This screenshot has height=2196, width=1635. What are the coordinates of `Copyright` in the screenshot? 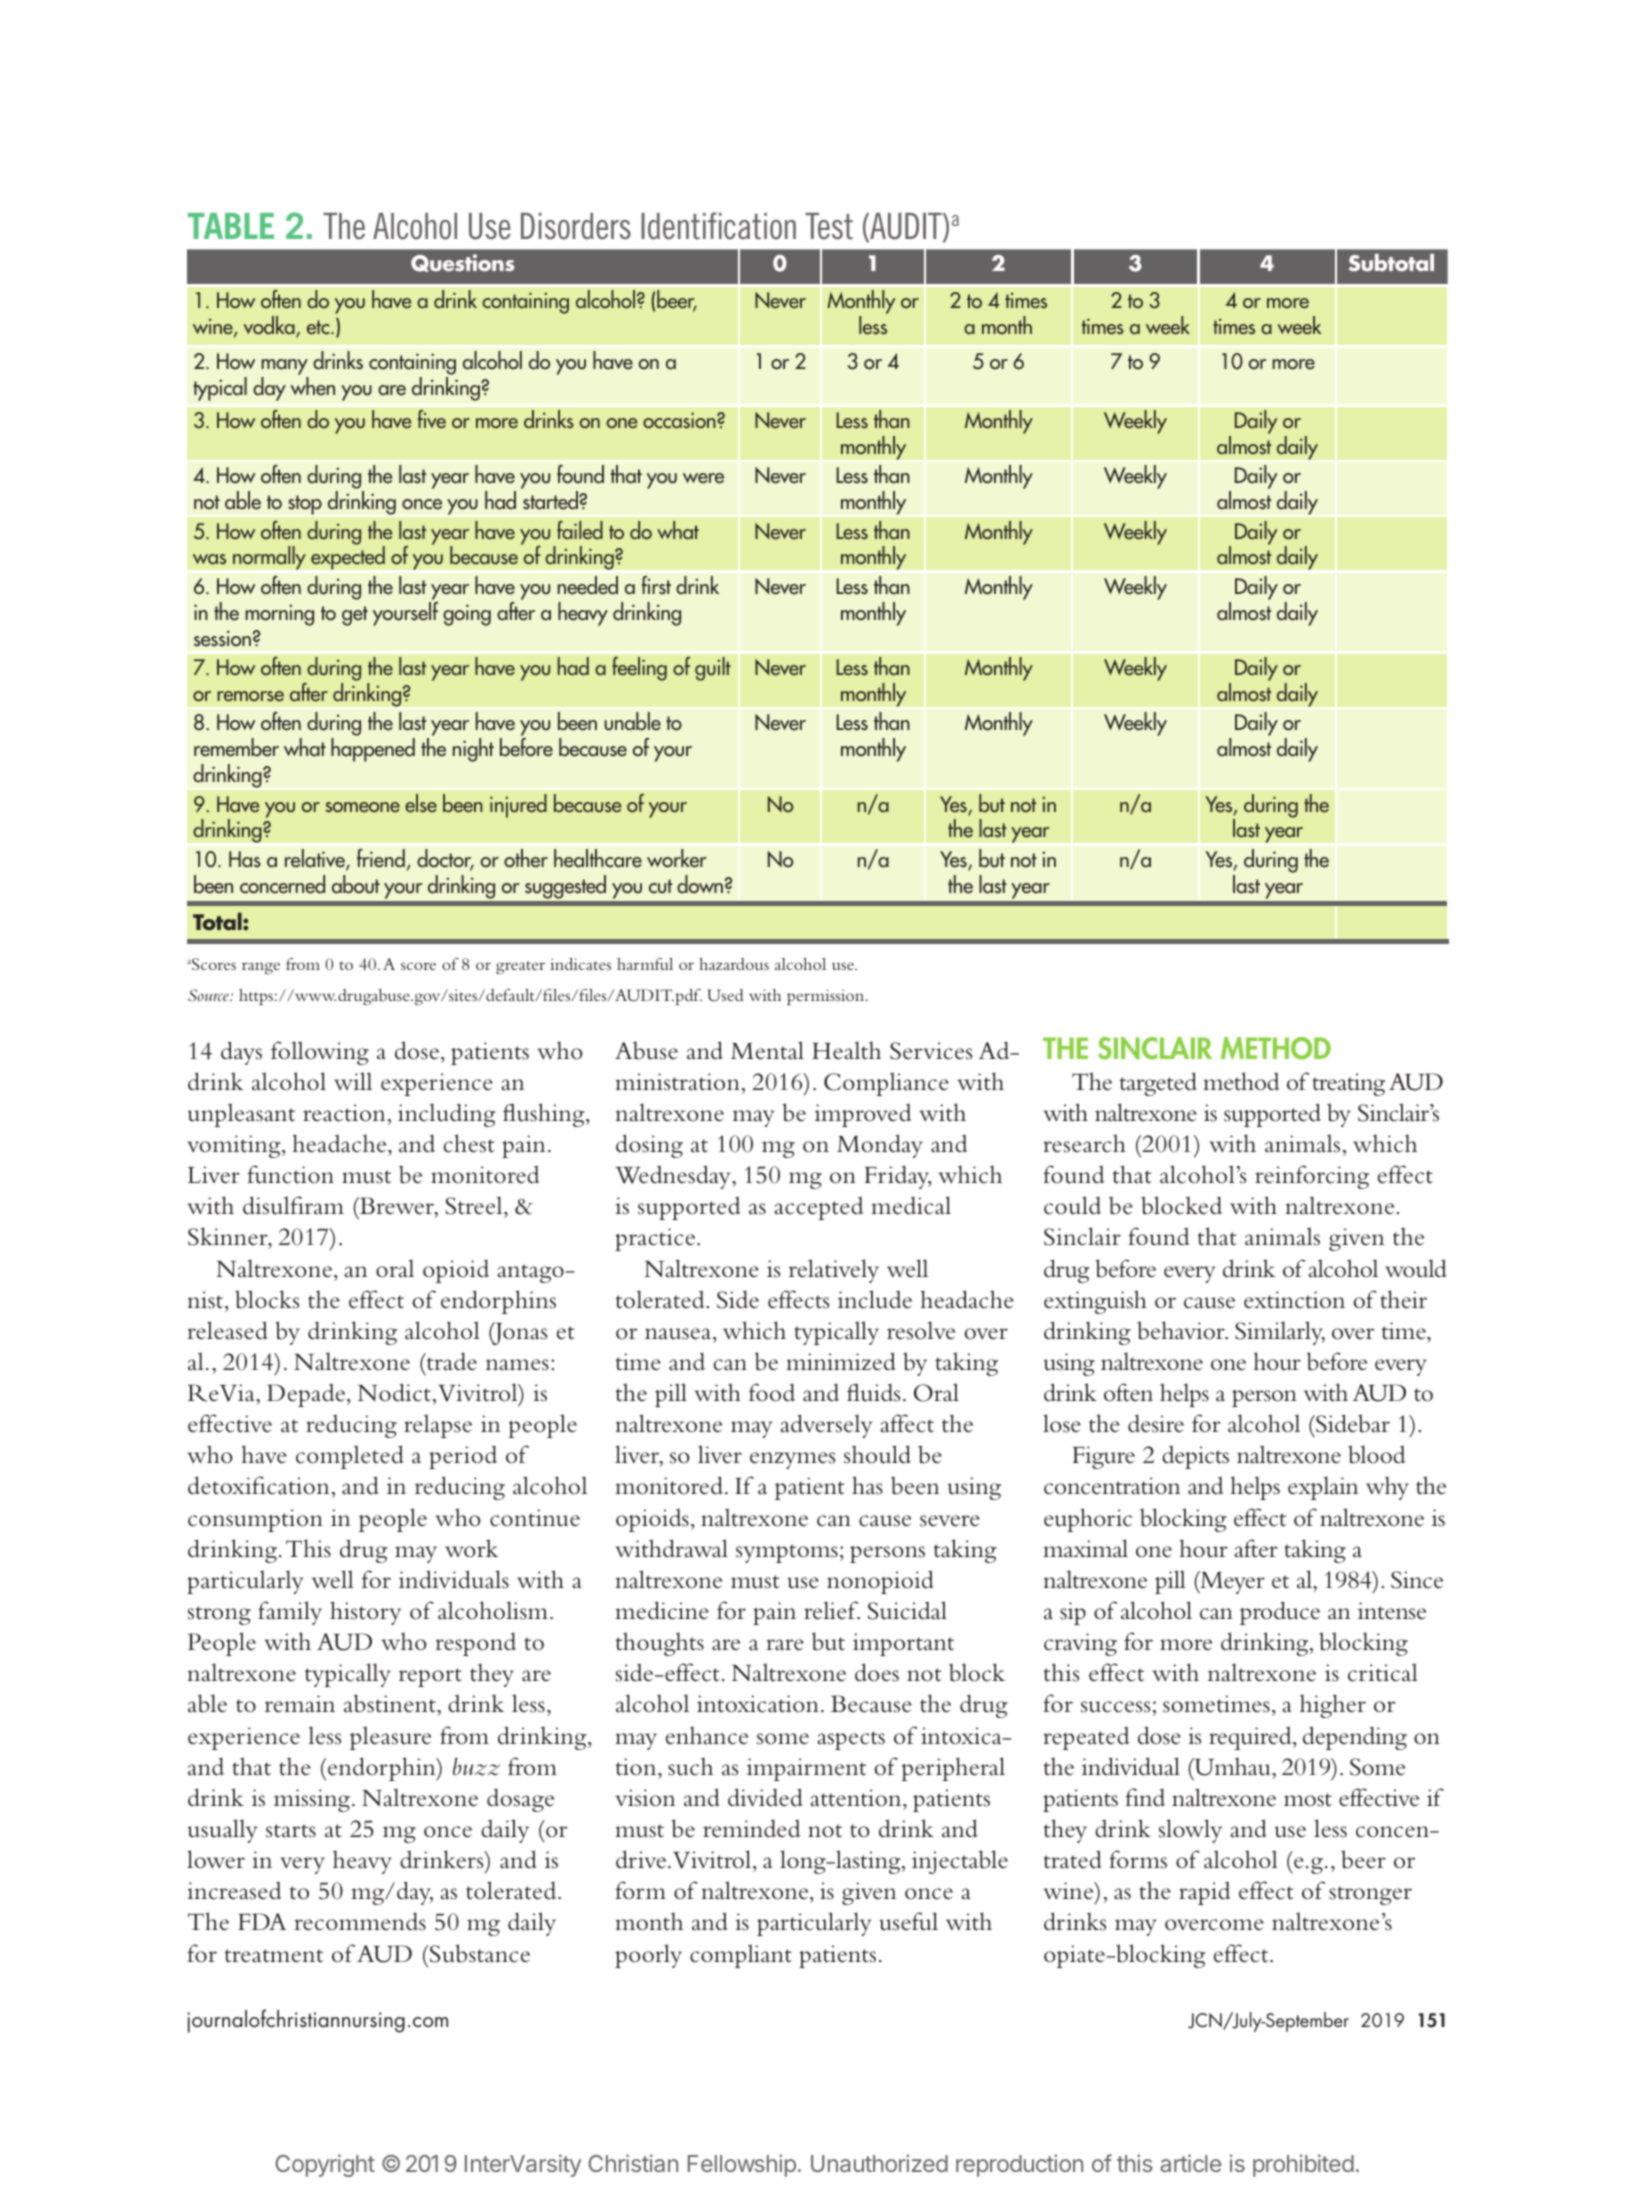 It's located at (325, 2165).
